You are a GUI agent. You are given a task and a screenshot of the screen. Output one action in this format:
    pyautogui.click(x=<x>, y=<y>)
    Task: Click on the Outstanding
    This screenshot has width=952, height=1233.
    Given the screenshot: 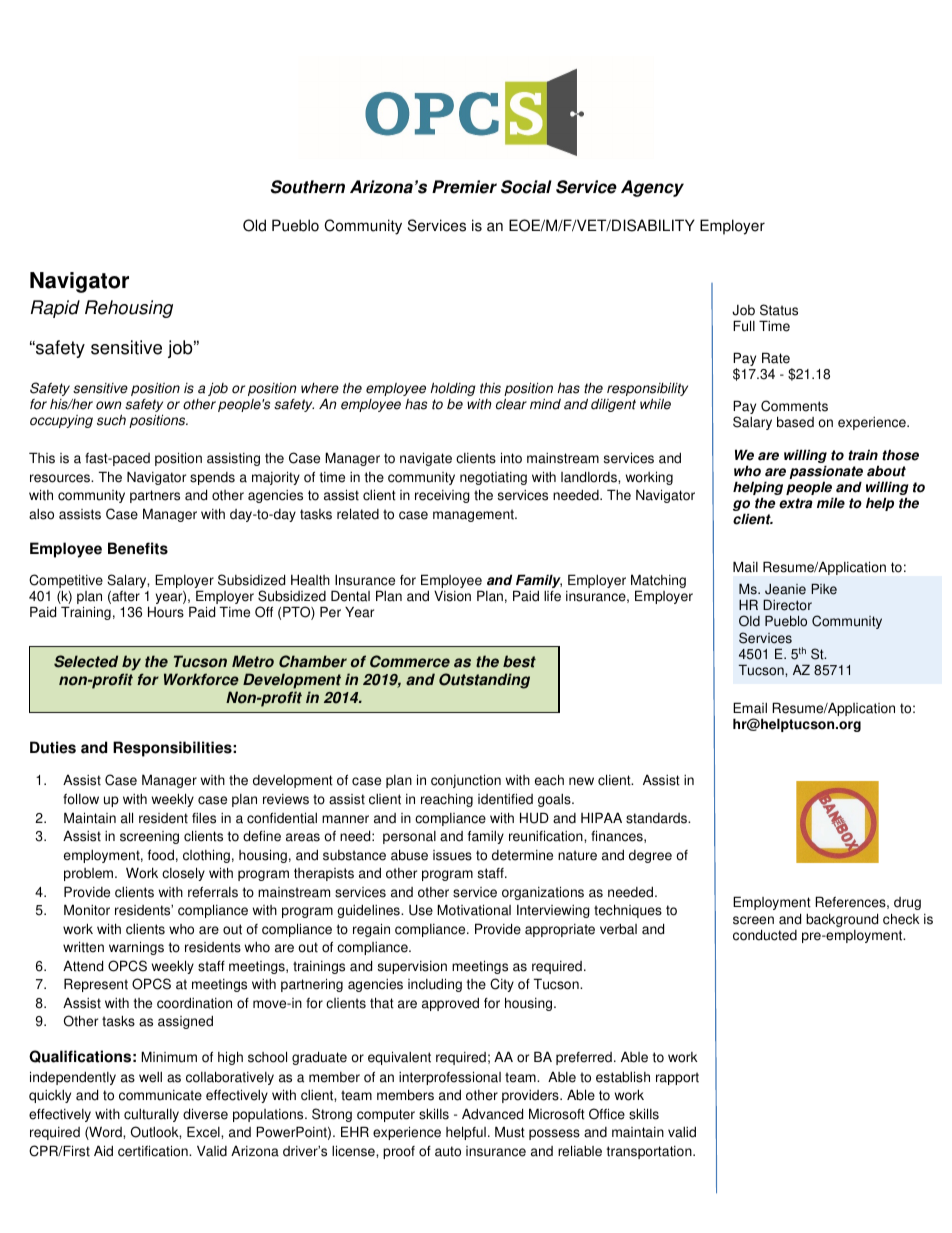 What is the action you would take?
    pyautogui.click(x=484, y=681)
